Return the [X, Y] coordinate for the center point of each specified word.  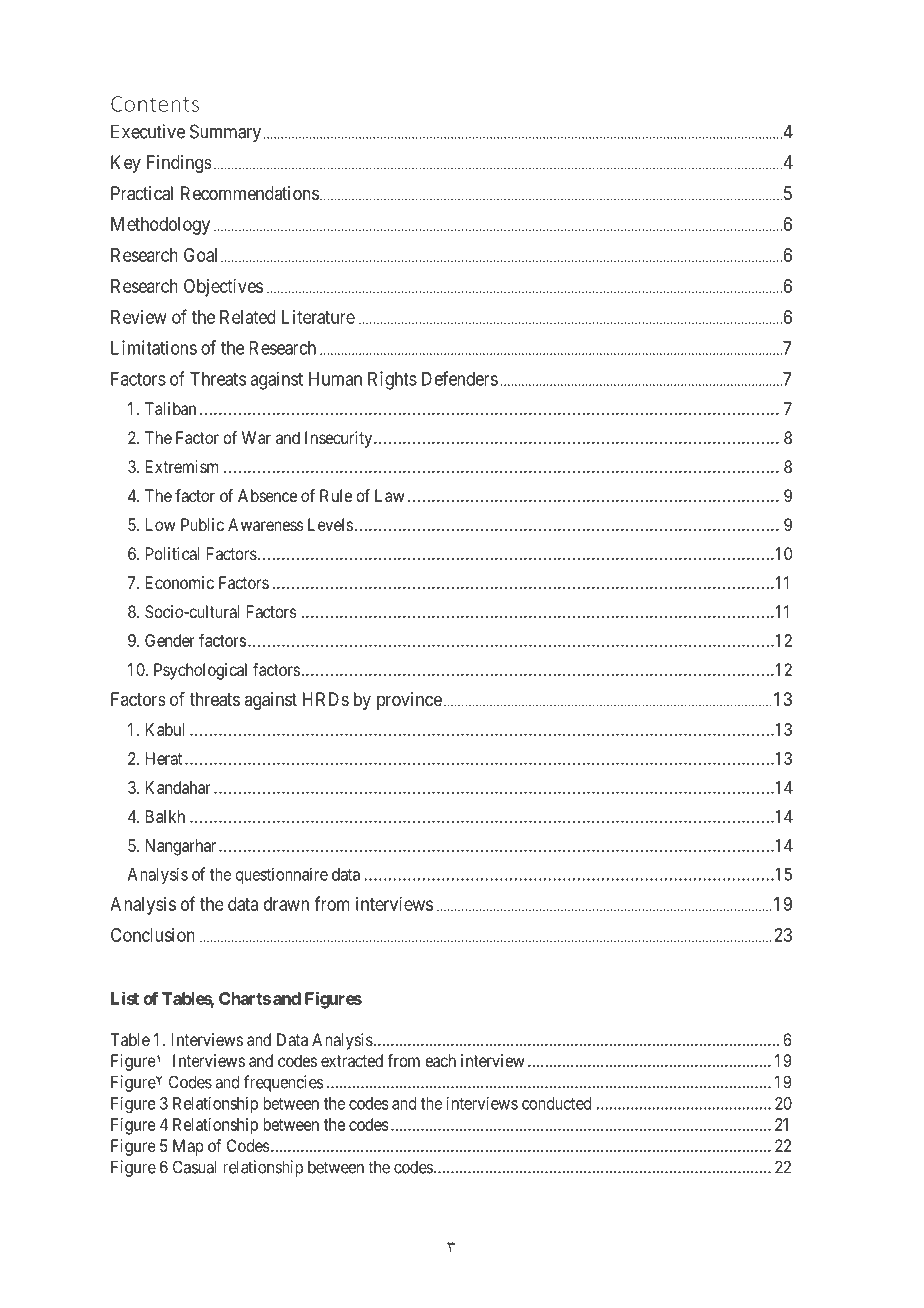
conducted [556, 1103]
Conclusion [153, 935]
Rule [336, 495]
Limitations [154, 347]
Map [188, 1147]
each [440, 1060]
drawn [286, 904]
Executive [148, 131]
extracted [352, 1060]
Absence [267, 495]
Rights [392, 380]
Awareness [266, 524]
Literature [318, 317]
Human [335, 379]
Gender [170, 640]
